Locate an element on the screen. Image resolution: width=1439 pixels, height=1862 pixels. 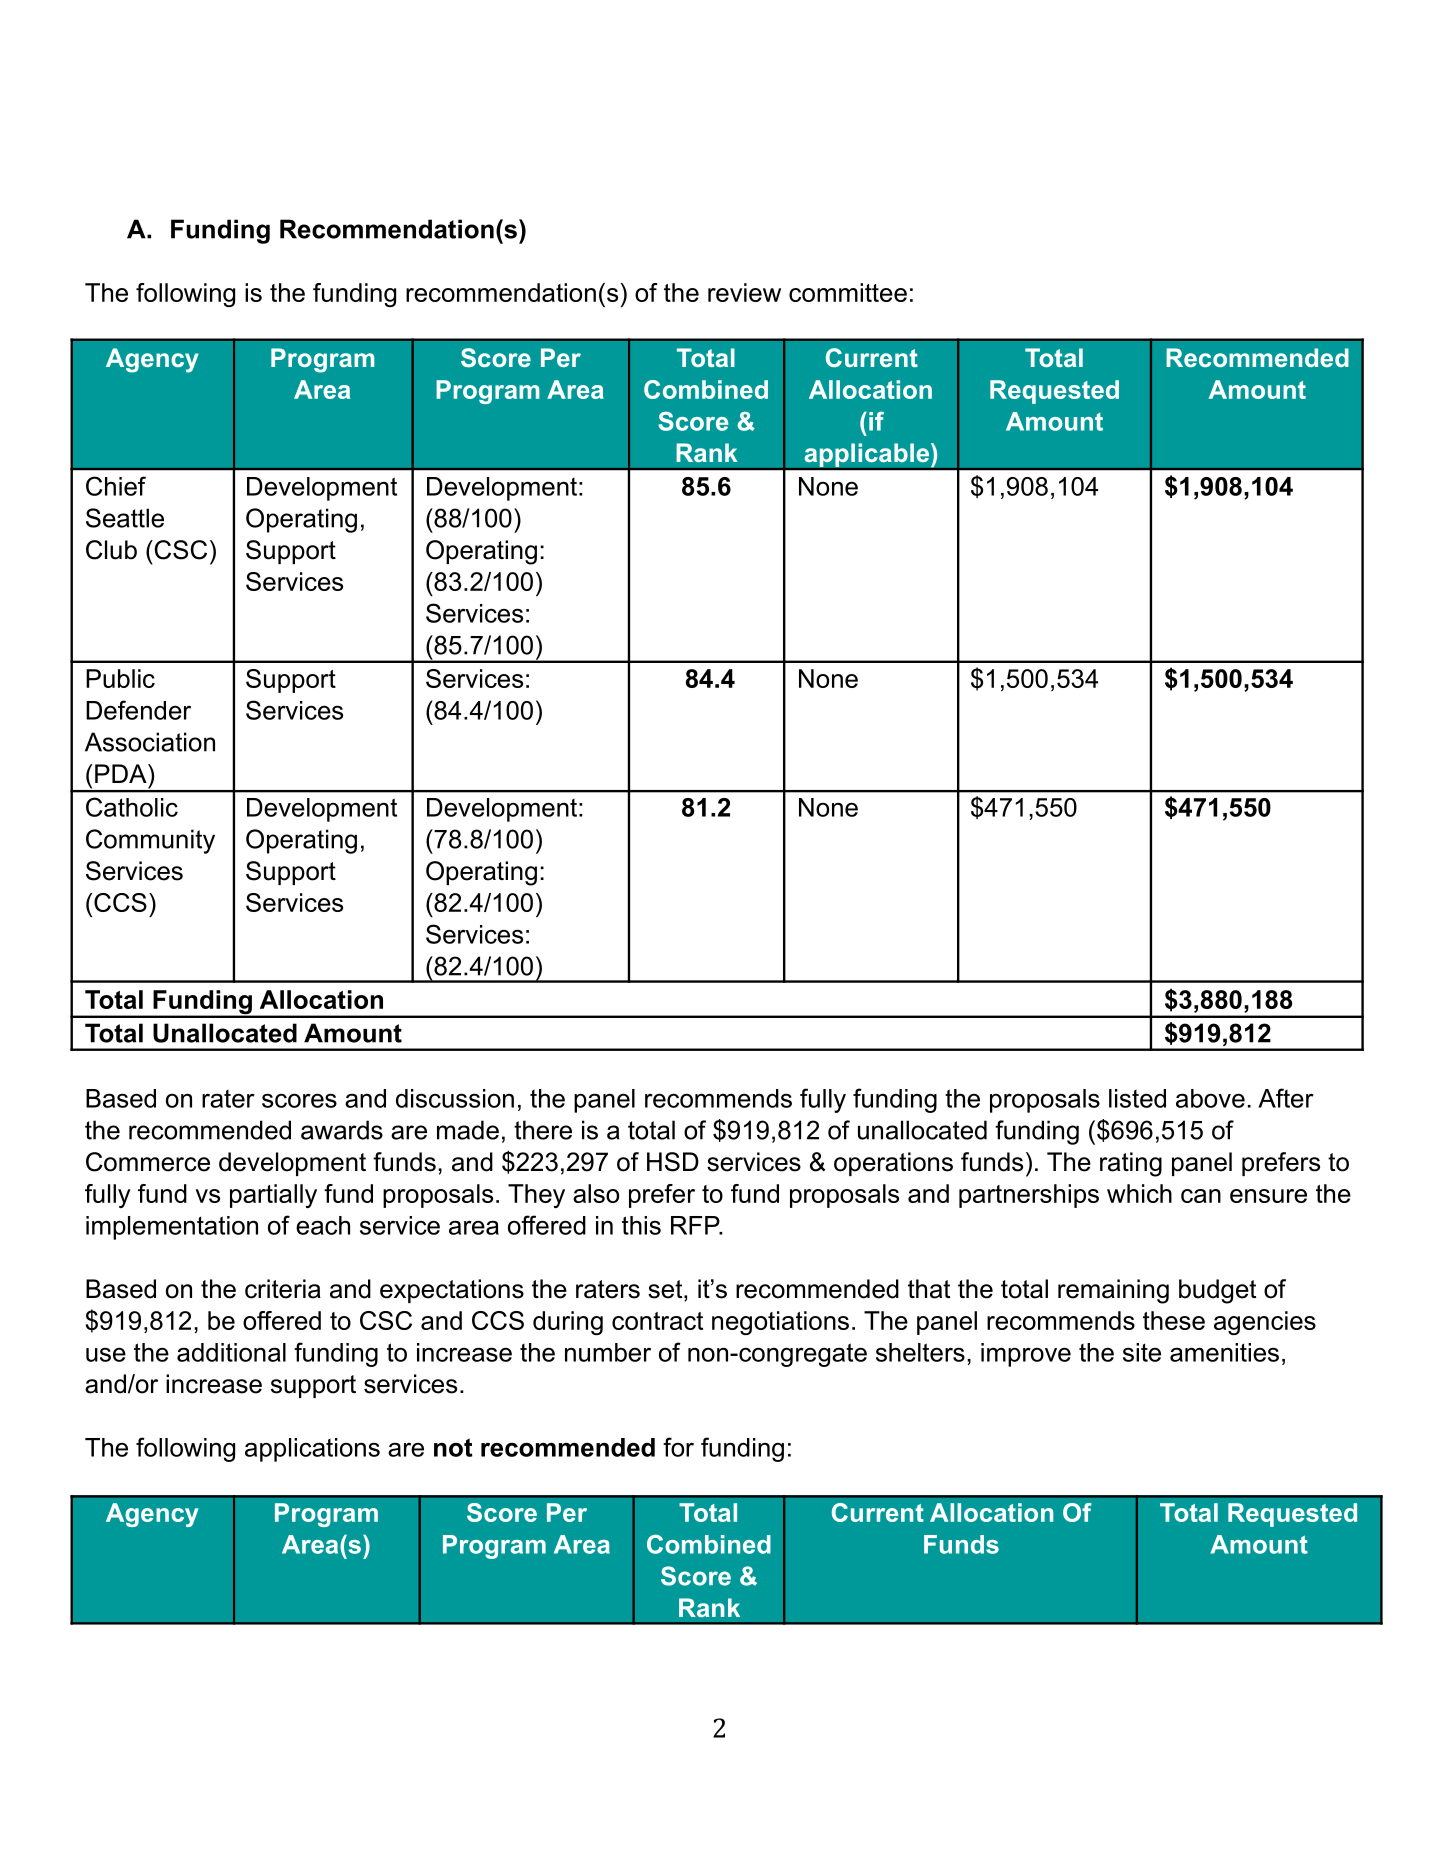
Chief is located at coordinates (116, 486).
